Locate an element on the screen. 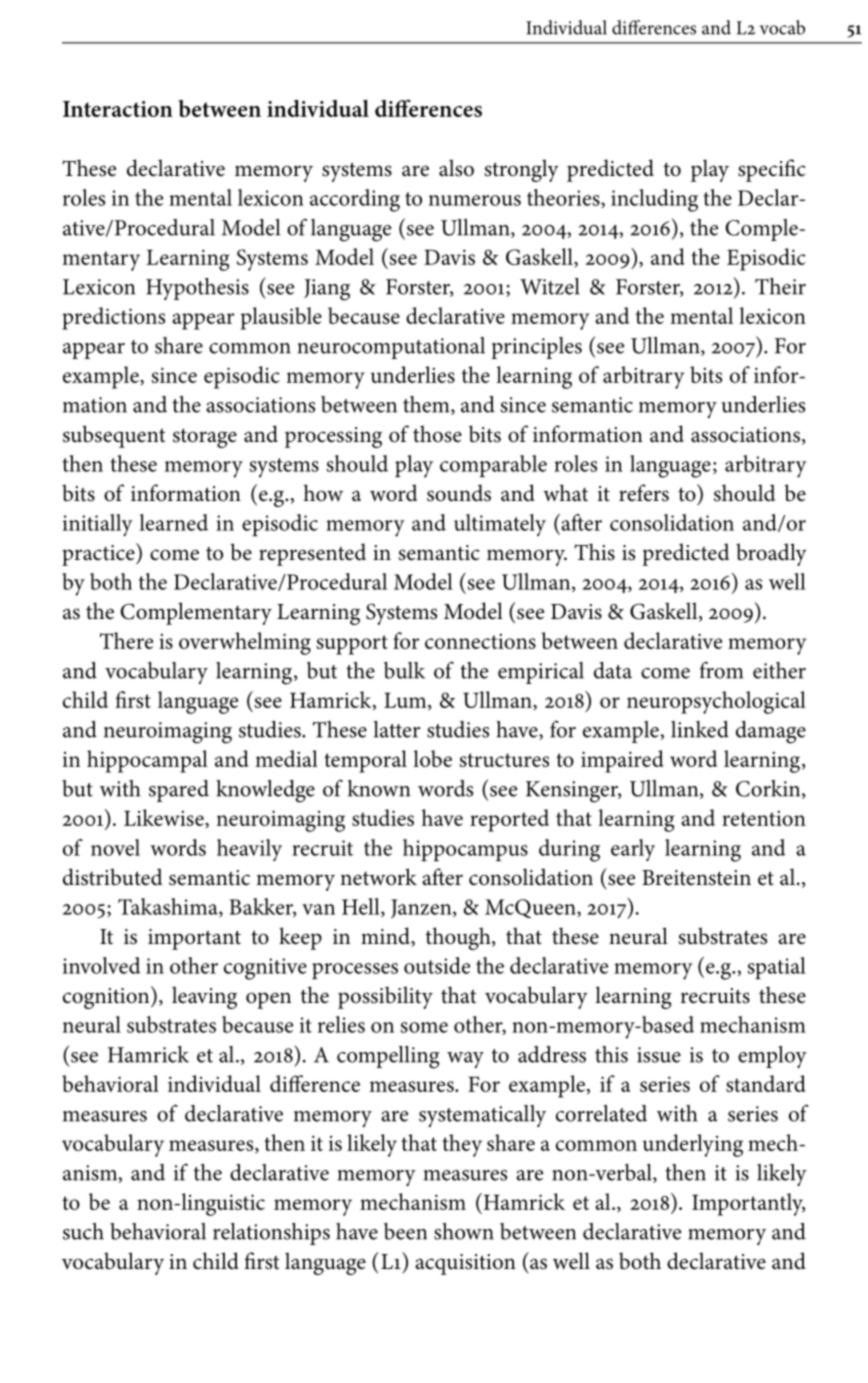 Image resolution: width=868 pixels, height=1383 pixels. including is located at coordinates (654, 200).
